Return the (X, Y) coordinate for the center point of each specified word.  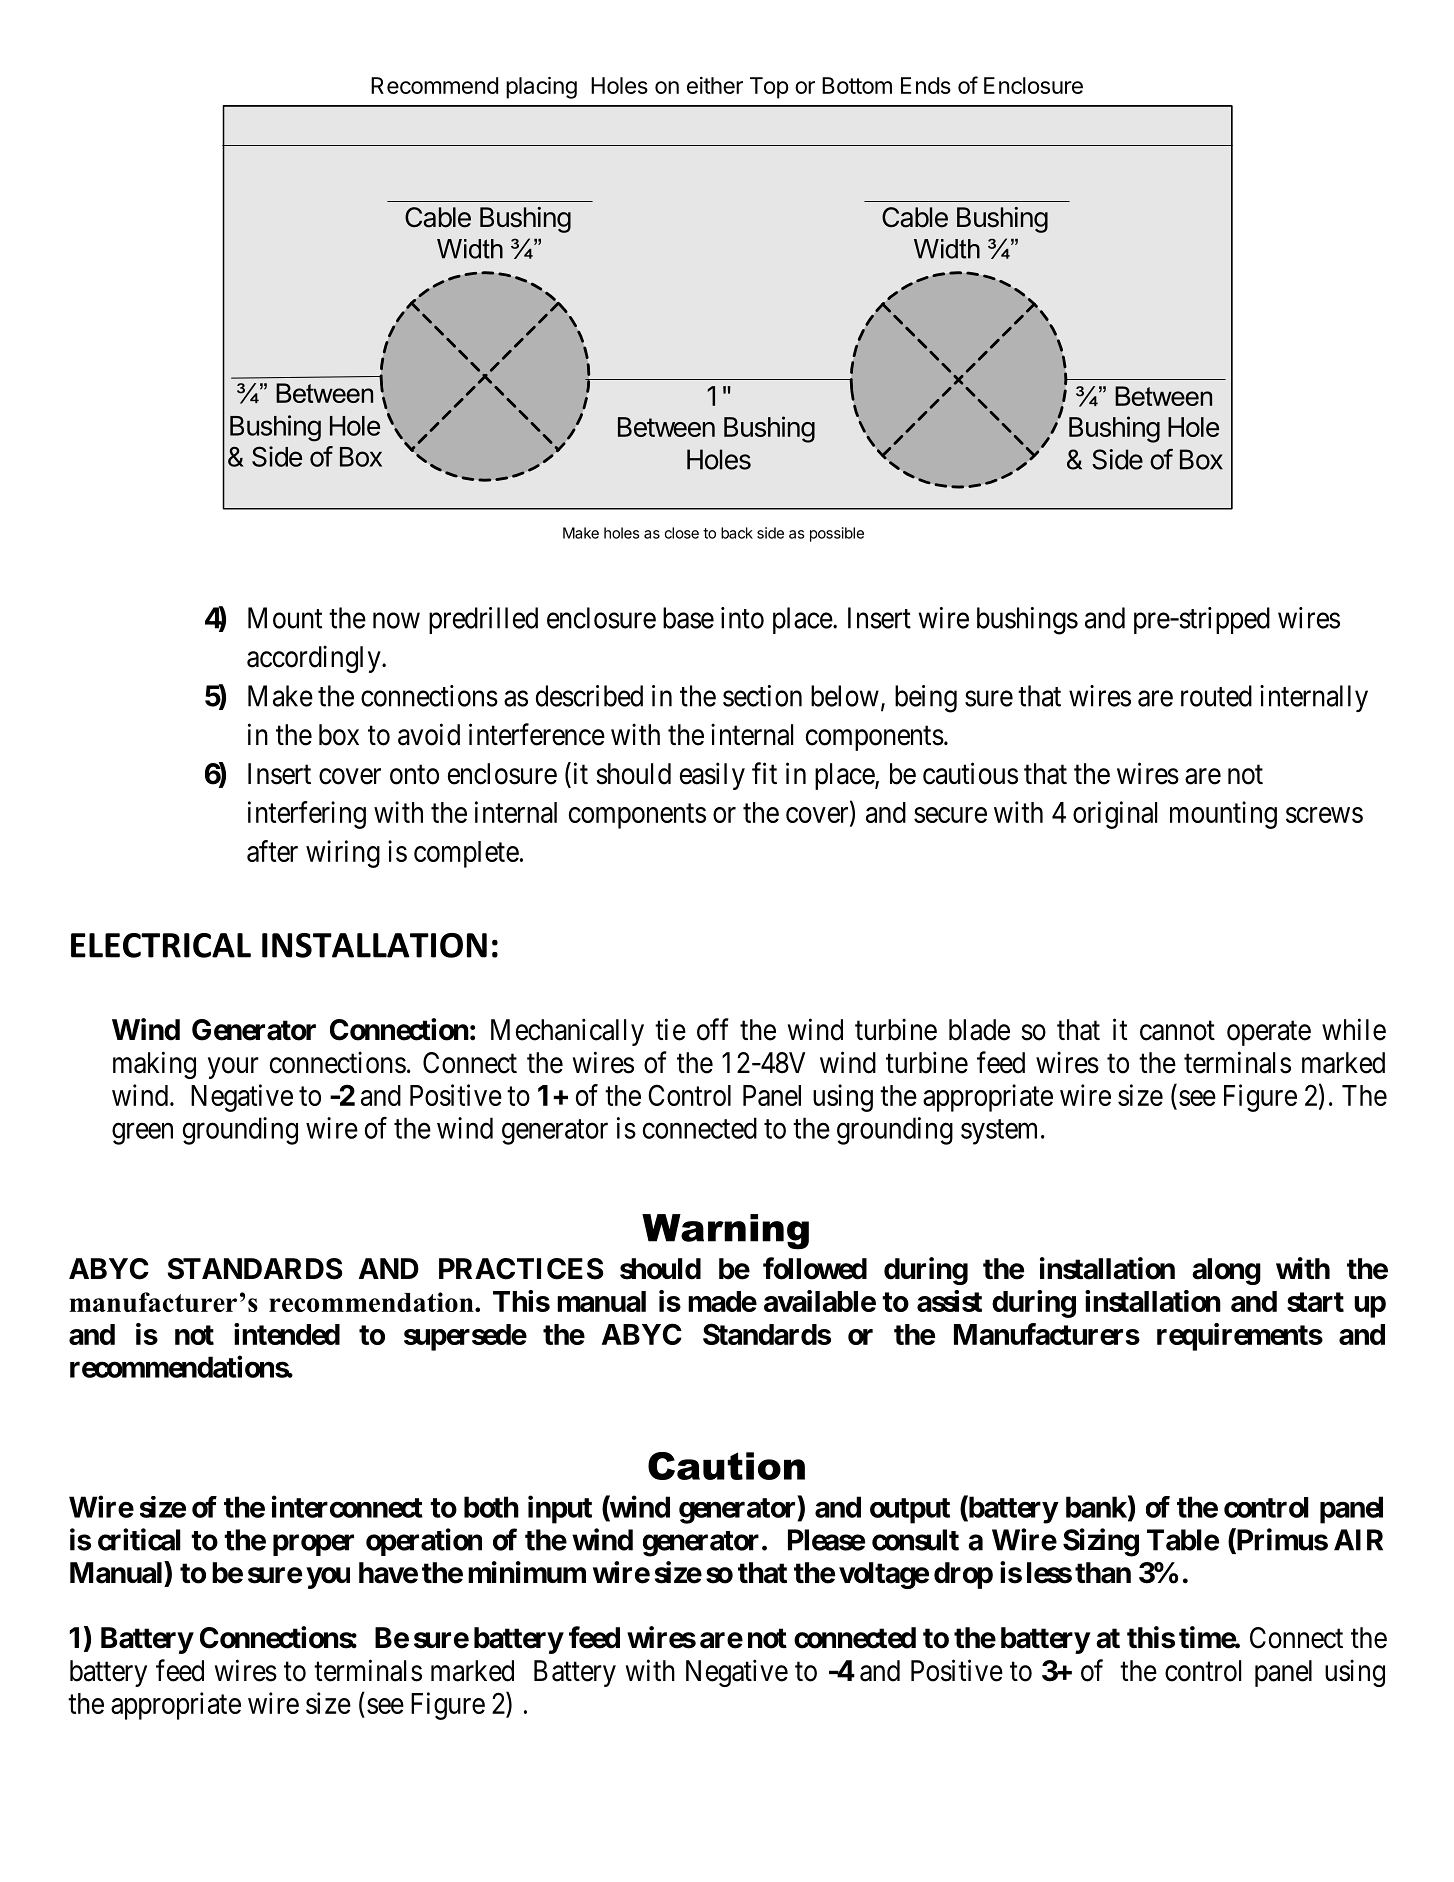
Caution (726, 1466)
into (742, 618)
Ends (926, 85)
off (713, 1029)
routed (1216, 696)
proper (313, 1545)
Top (769, 88)
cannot (1177, 1031)
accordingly (315, 659)
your (233, 1068)
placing (541, 88)
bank (1097, 1508)
